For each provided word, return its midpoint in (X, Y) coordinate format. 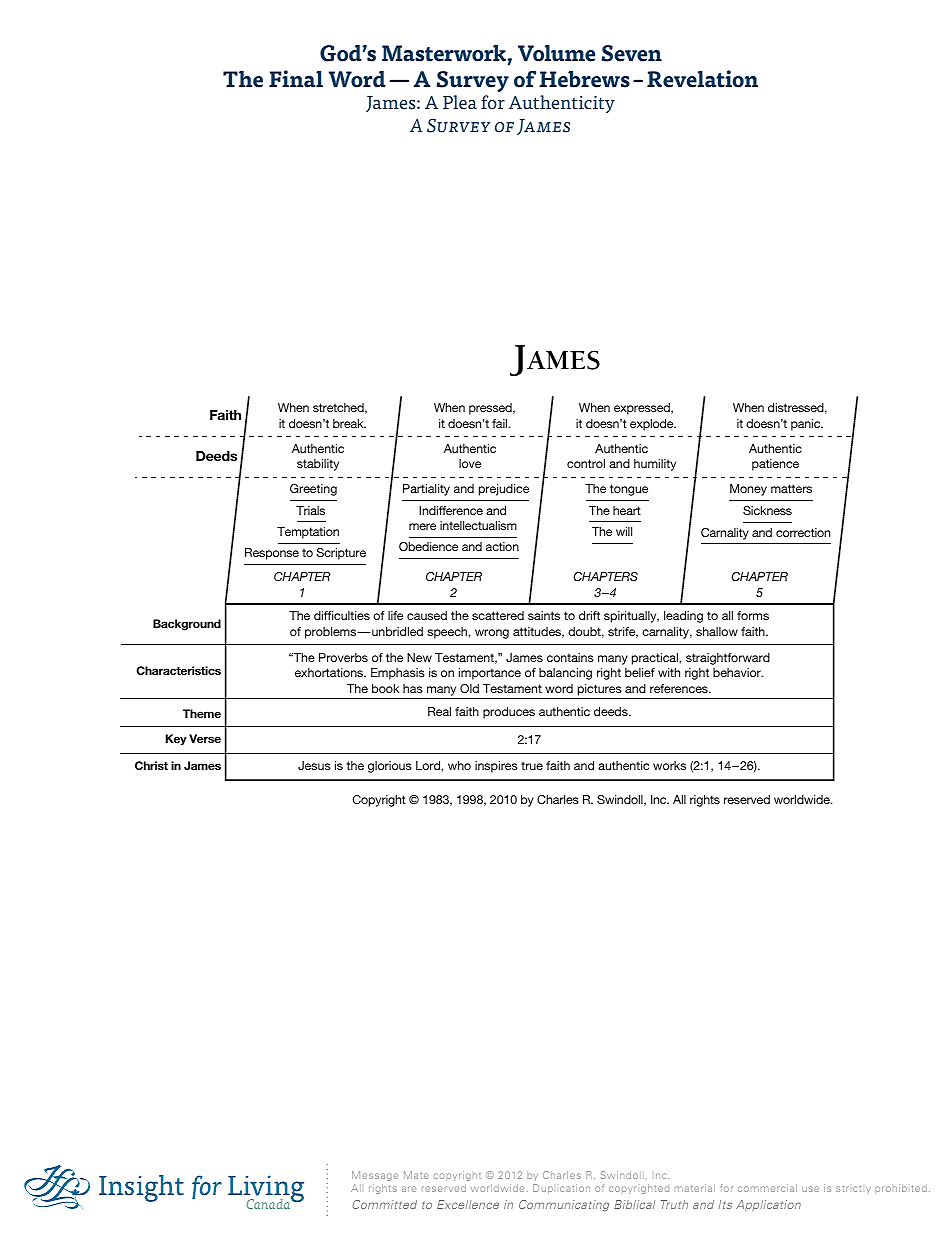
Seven (632, 53)
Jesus (314, 765)
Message (375, 1176)
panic (807, 425)
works (669, 765)
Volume (556, 53)
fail (501, 423)
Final (296, 79)
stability (318, 465)
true (532, 765)
